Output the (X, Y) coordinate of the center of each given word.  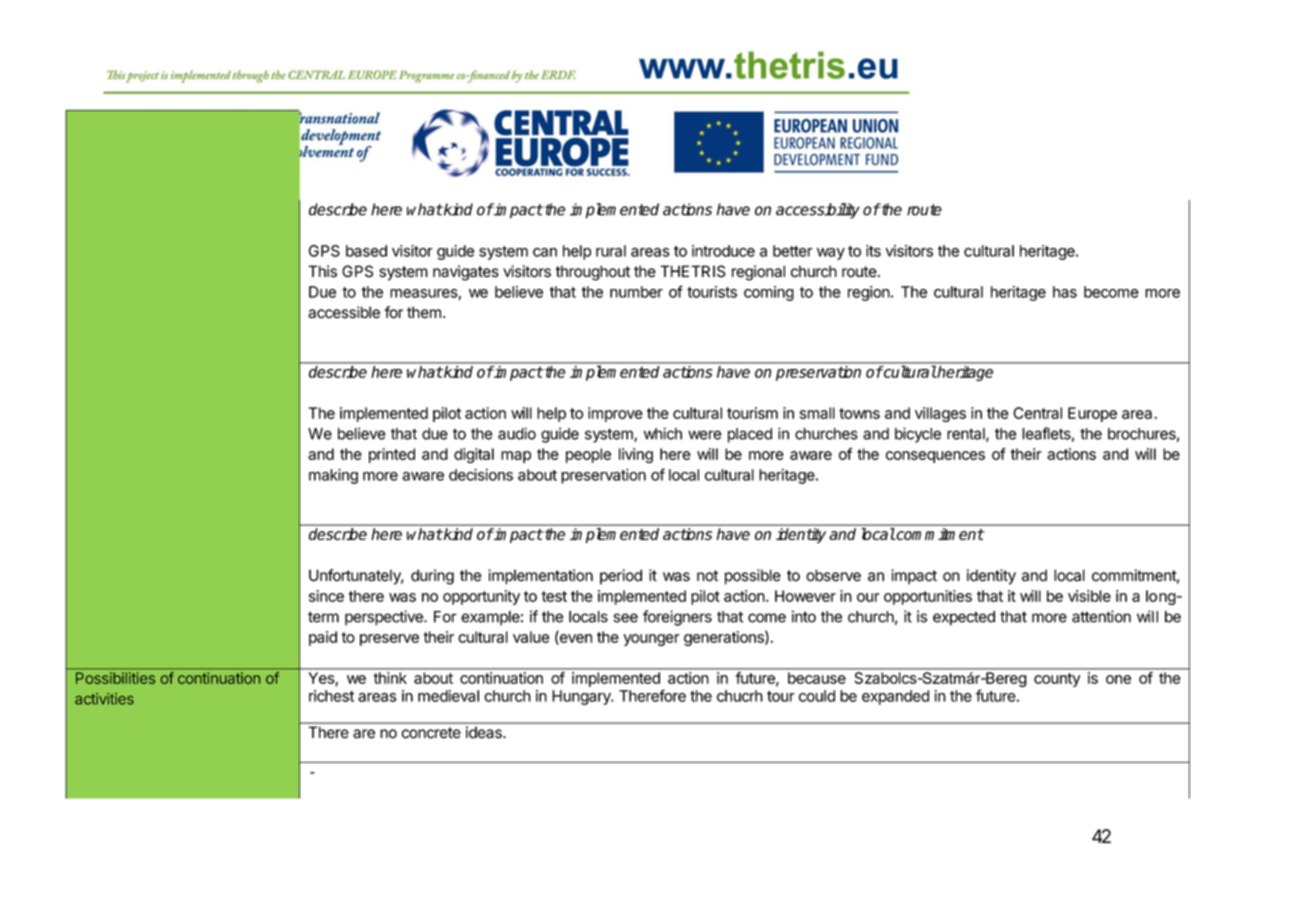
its (873, 251)
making (333, 476)
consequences (935, 457)
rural (611, 251)
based (366, 251)
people (588, 455)
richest (331, 696)
